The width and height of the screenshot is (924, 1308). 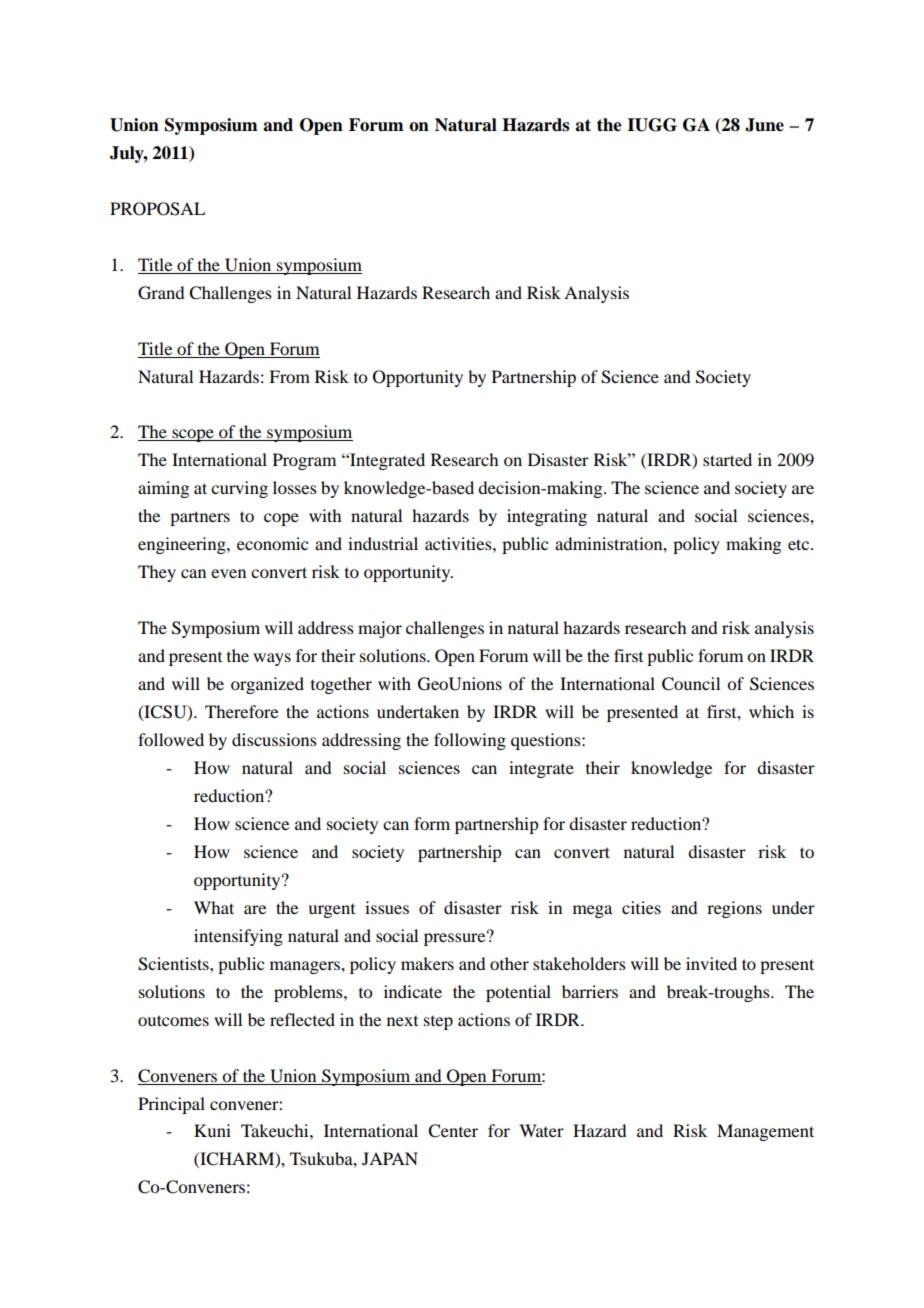 I want to click on June, so click(x=764, y=125).
